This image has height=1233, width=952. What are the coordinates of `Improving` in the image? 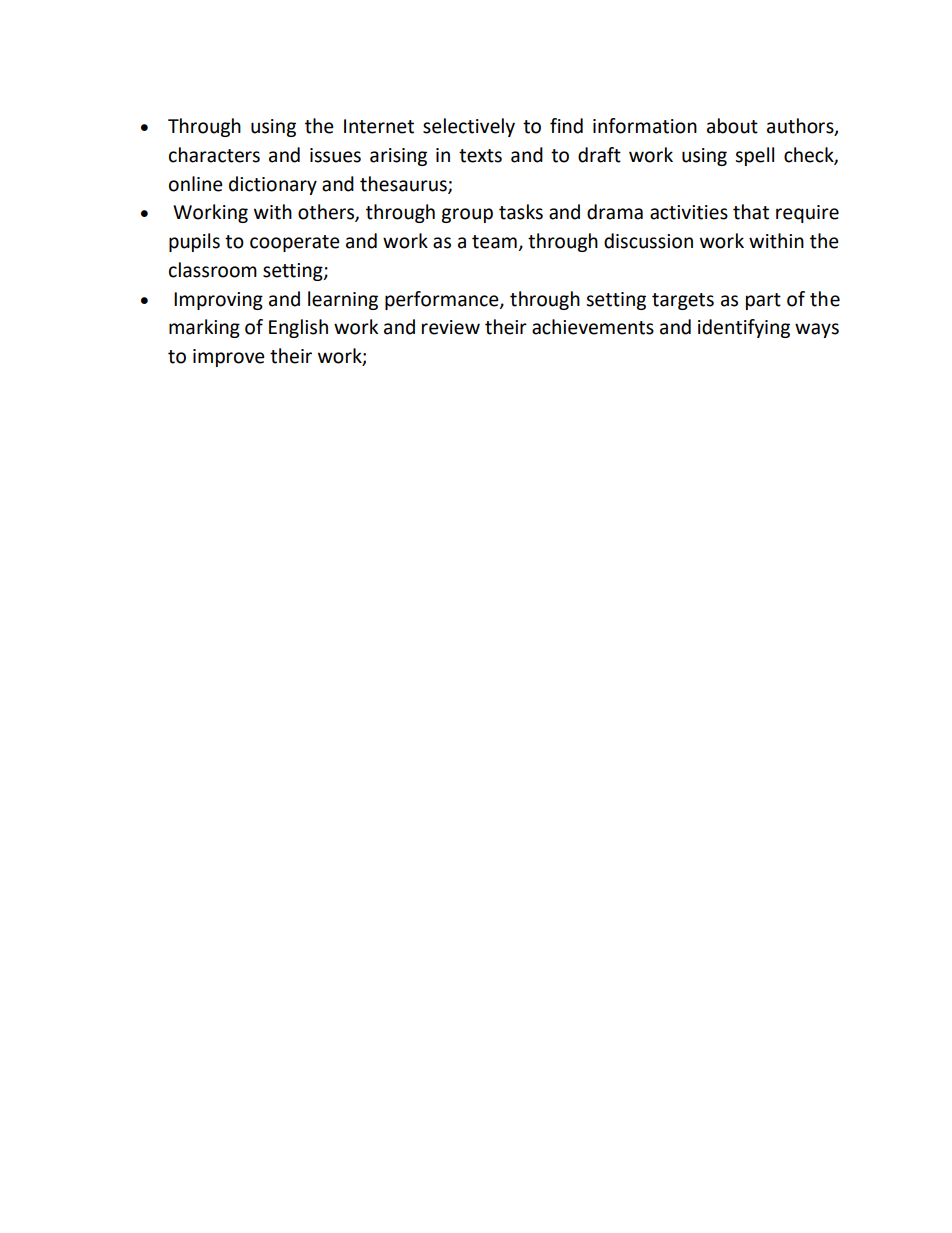 It's located at (218, 301).
